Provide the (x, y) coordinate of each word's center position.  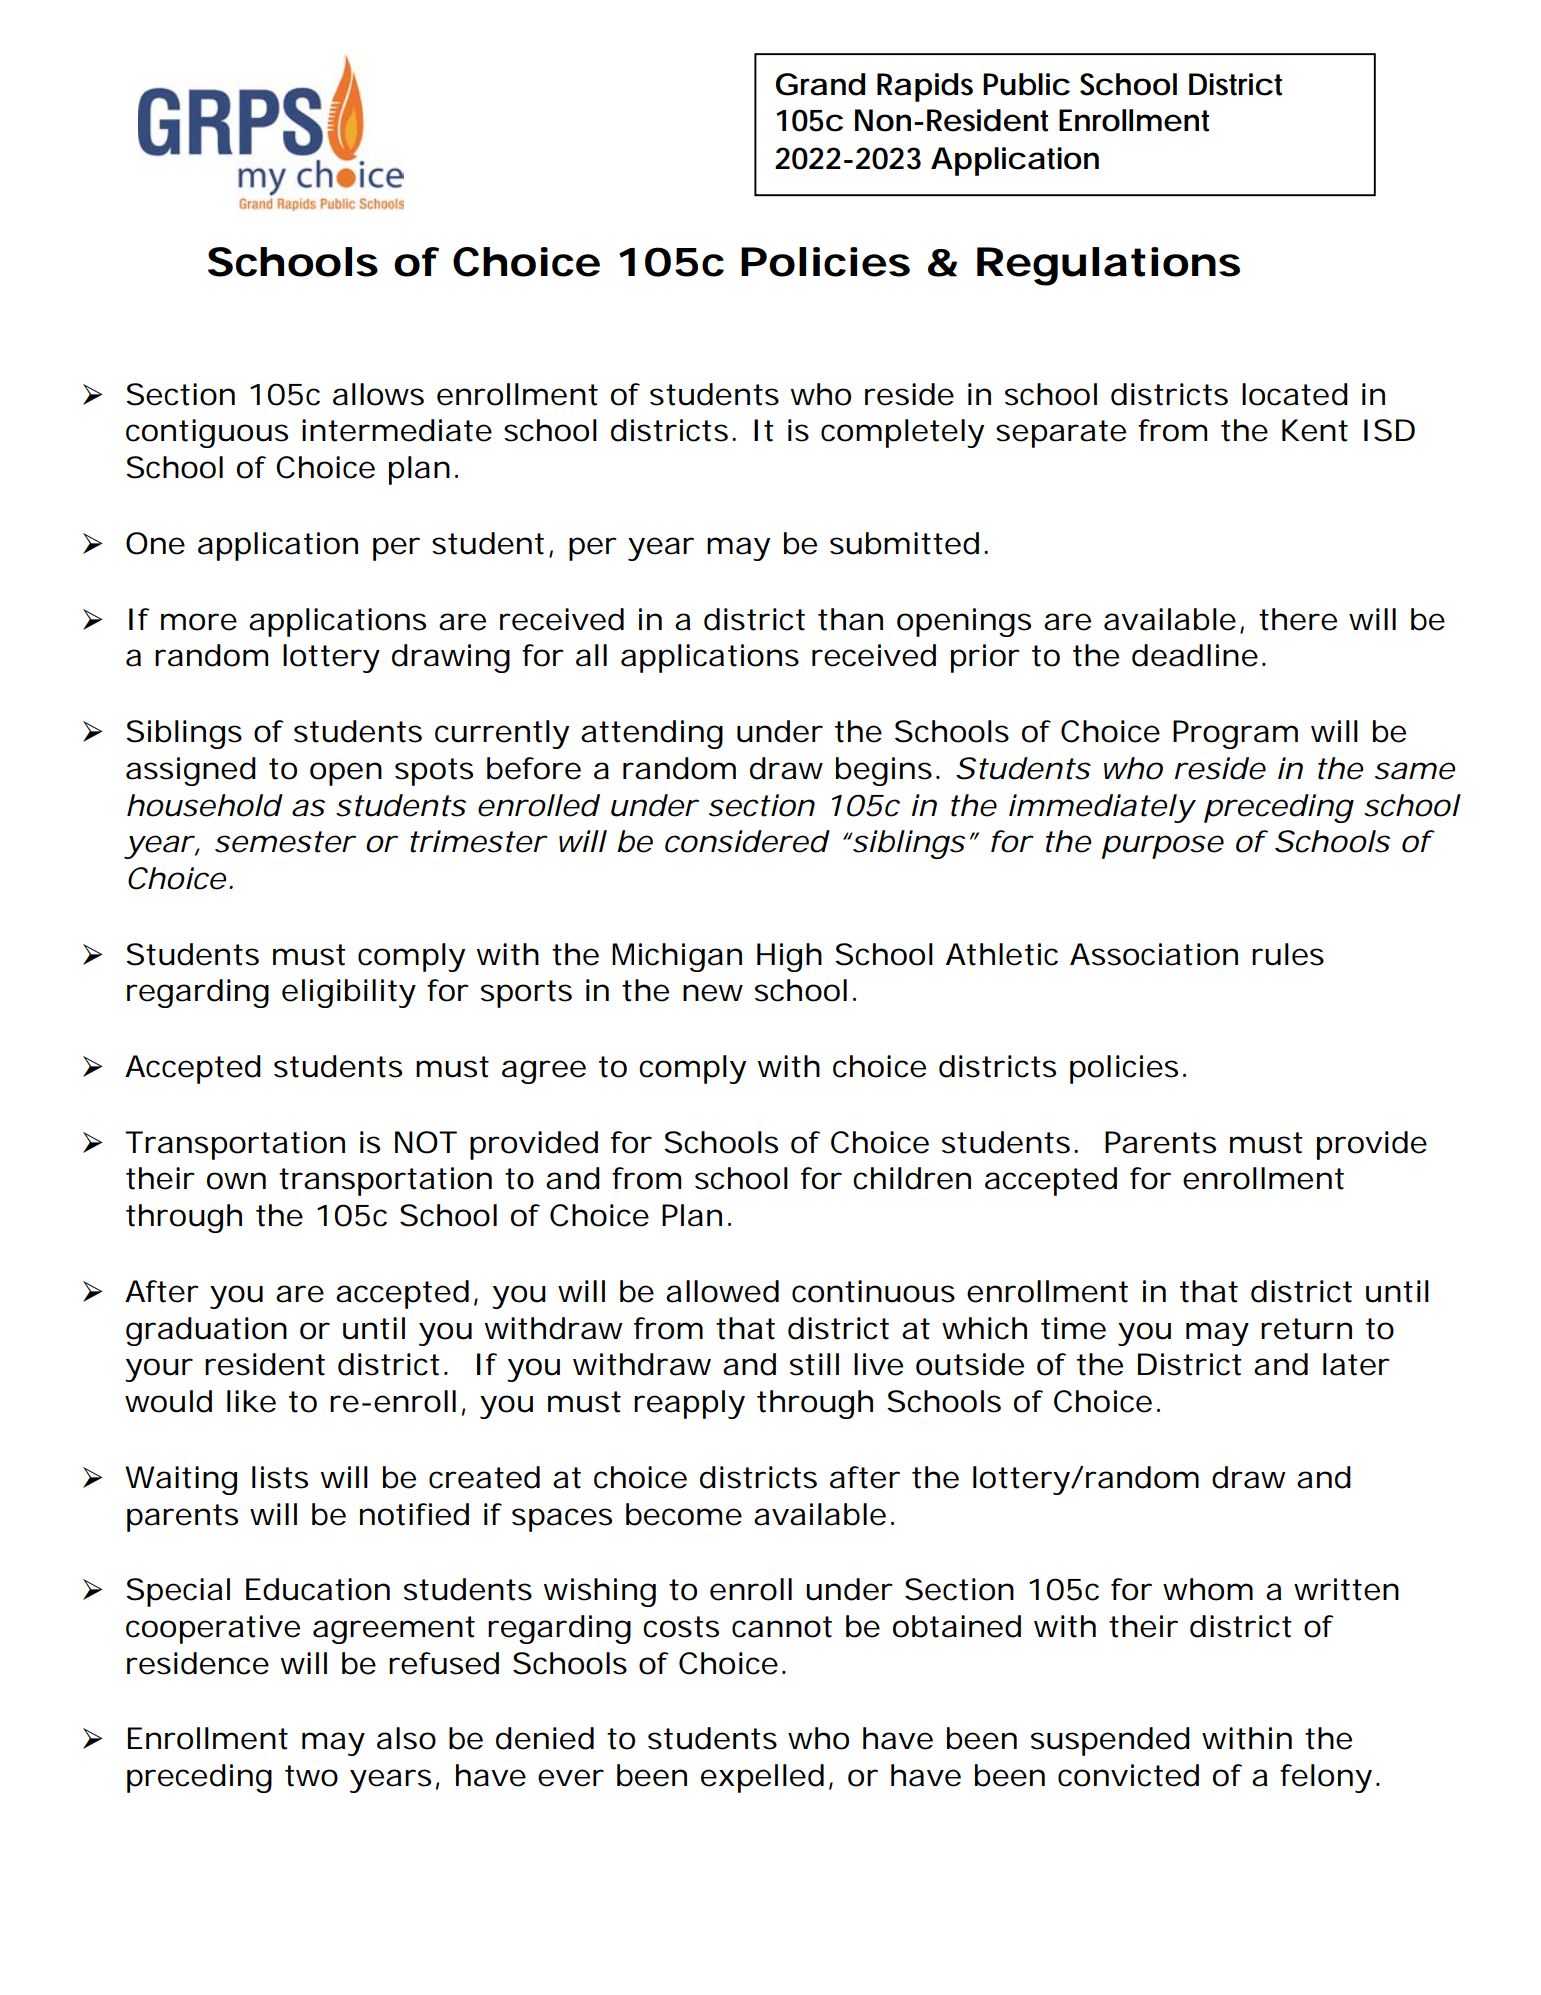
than (850, 619)
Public (1026, 84)
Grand (820, 84)
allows (378, 394)
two (311, 1776)
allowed (722, 1291)
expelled (762, 1778)
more (199, 622)
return (1306, 1329)
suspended (1110, 1741)
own (236, 1181)
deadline (1195, 655)
